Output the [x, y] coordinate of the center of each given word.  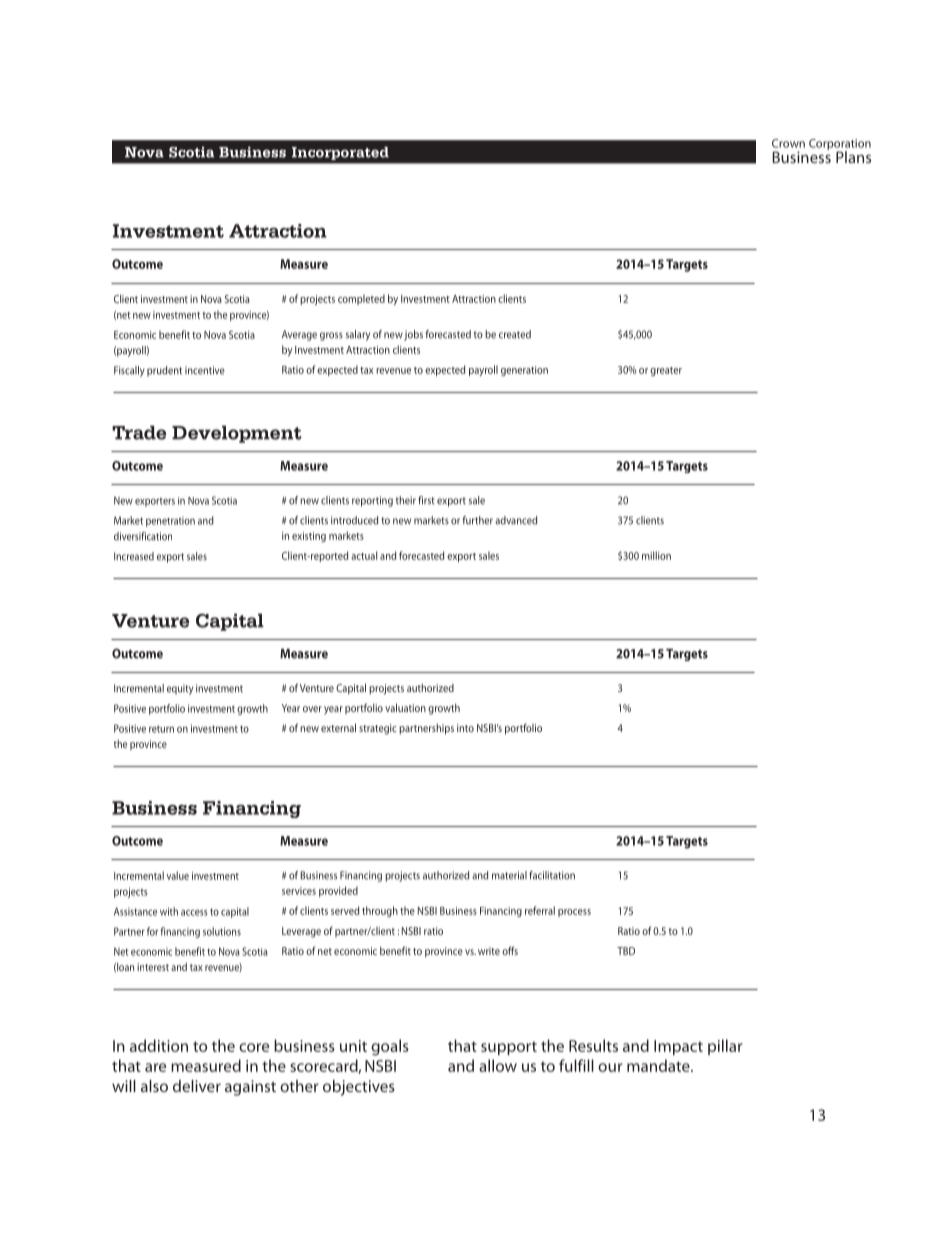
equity [180, 689]
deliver [197, 1086]
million [656, 555]
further [478, 520]
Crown [788, 143]
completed [361, 299]
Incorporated [340, 153]
